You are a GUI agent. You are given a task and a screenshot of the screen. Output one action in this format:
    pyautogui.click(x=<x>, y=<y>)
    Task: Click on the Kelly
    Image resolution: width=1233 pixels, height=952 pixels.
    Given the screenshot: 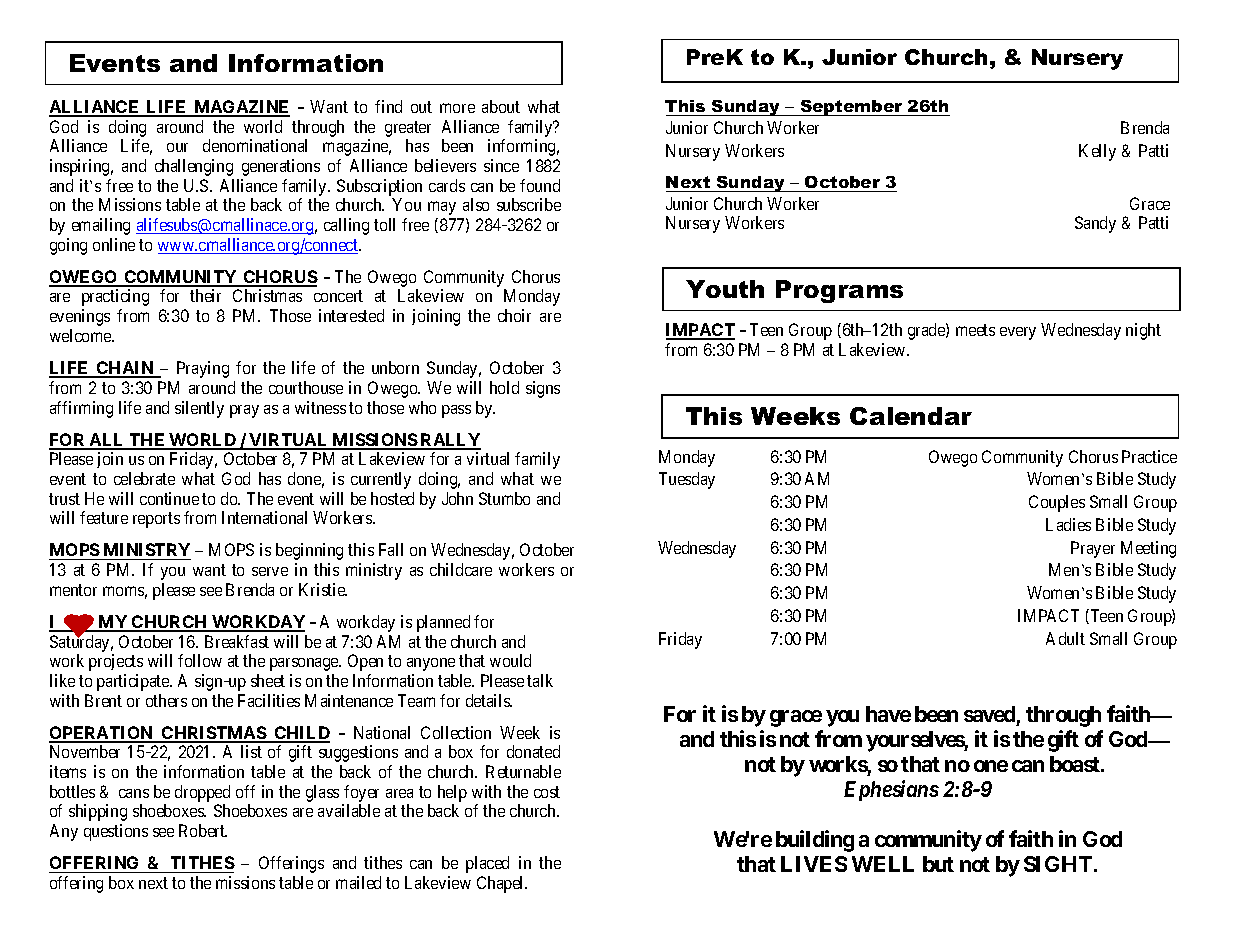 What is the action you would take?
    pyautogui.click(x=1097, y=152)
